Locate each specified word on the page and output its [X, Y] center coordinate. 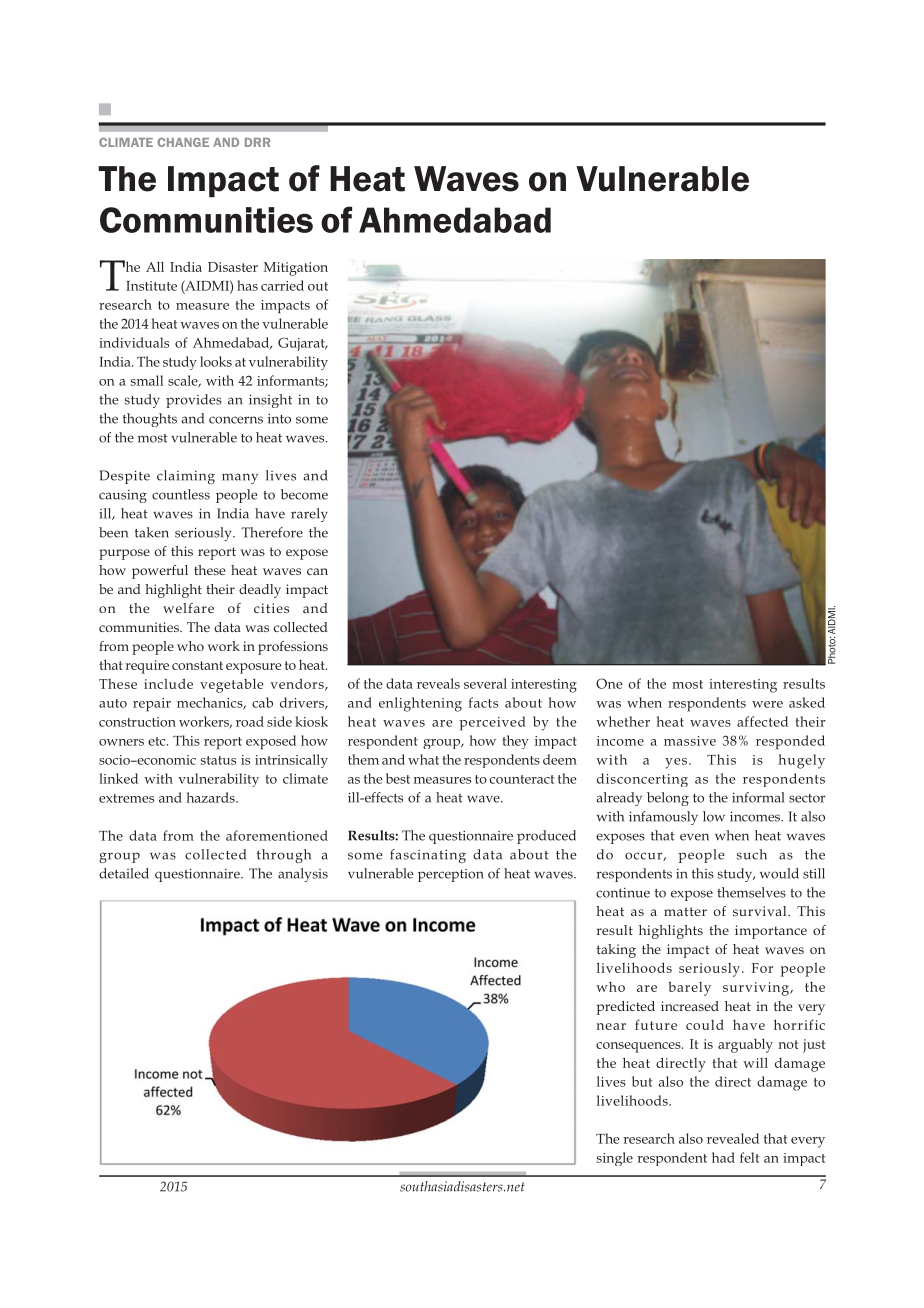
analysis [303, 875]
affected [762, 721]
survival [761, 911]
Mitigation [296, 269]
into [279, 418]
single [615, 1159]
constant [197, 665]
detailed [124, 873]
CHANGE [183, 142]
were [767, 704]
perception [451, 875]
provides [194, 401]
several [485, 683]
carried [282, 285]
